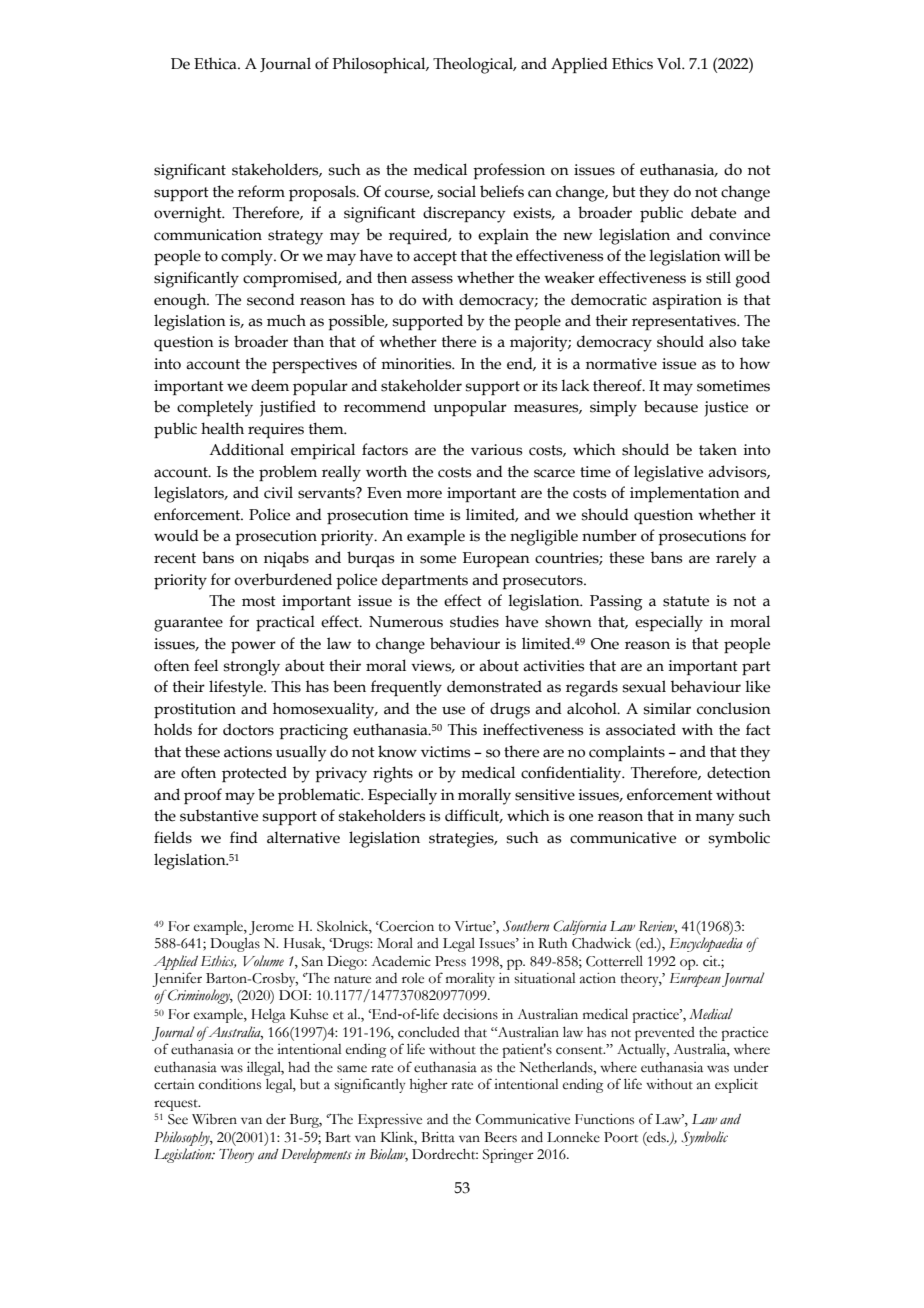 This screenshot has height=1308, width=924. Describe the element at coordinates (424, 494) in the screenshot. I see `more` at that location.
